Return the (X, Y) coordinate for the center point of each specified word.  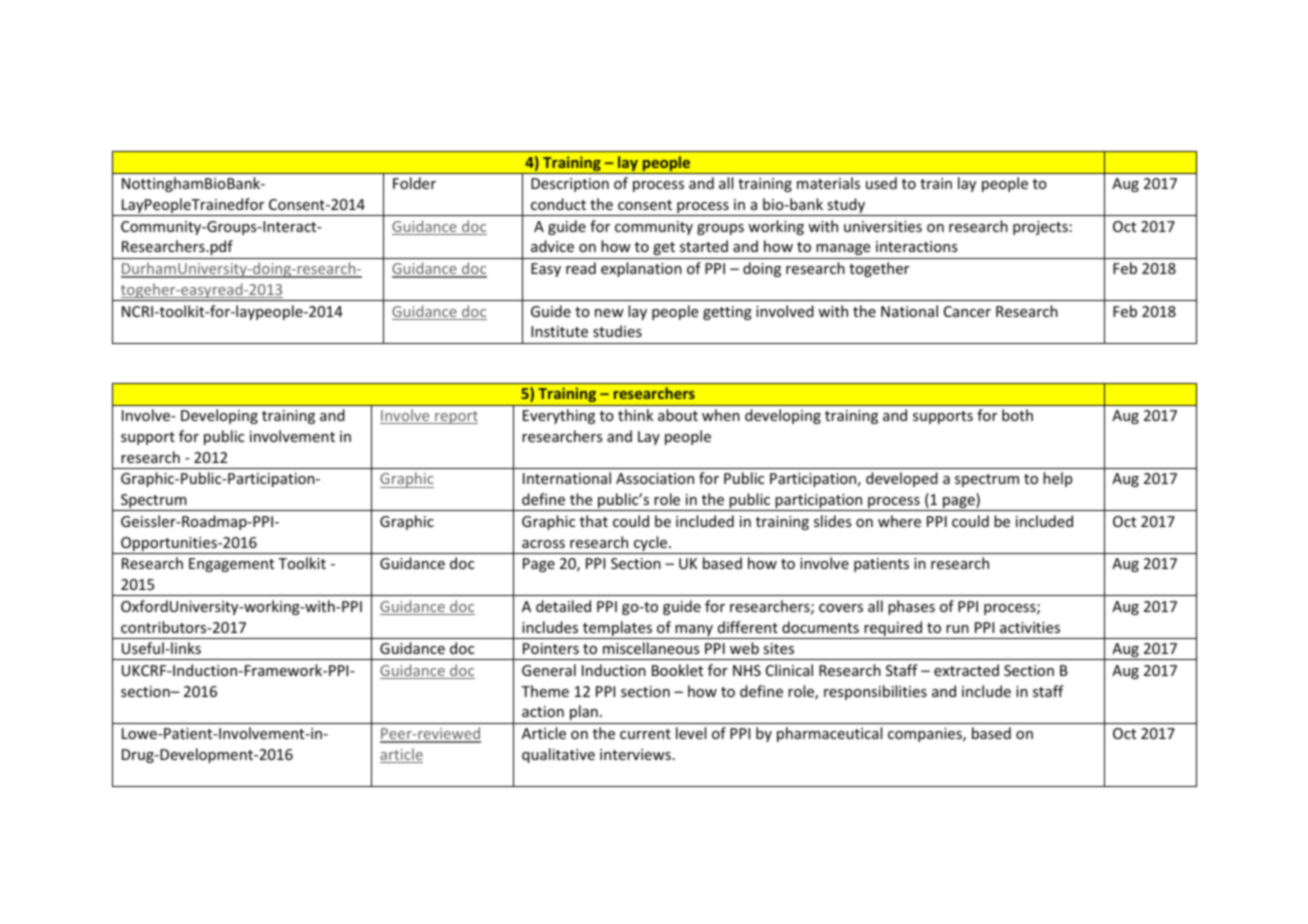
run (957, 629)
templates (618, 630)
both (1017, 415)
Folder (414, 183)
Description (570, 185)
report (455, 417)
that (594, 521)
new (609, 313)
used (881, 183)
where (899, 521)
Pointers (551, 648)
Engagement (231, 565)
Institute (559, 331)
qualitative (558, 755)
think (635, 415)
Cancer (967, 311)
